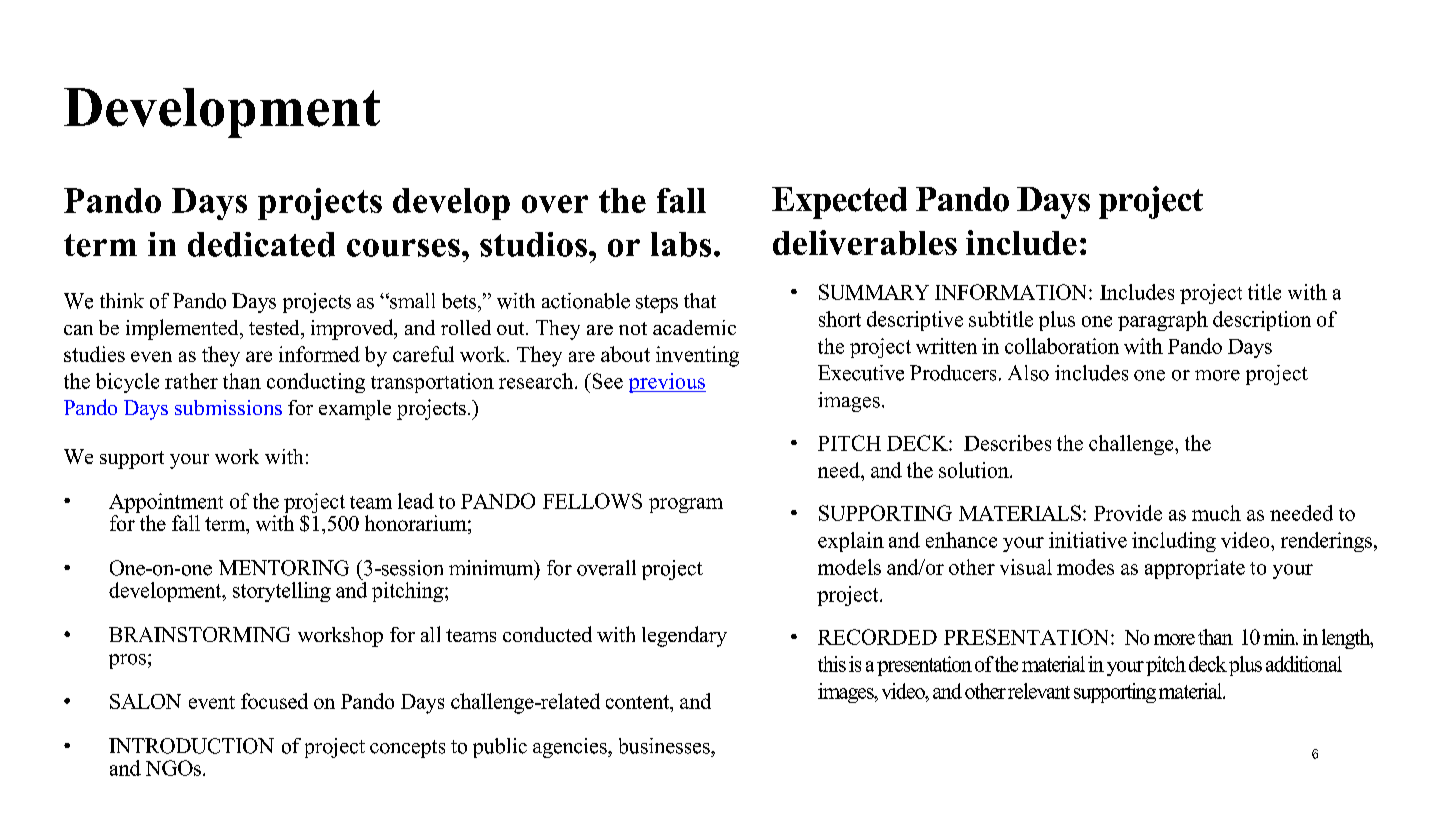 Image resolution: width=1456 pixels, height=819 pixels. Describe the element at coordinates (261, 244) in the screenshot. I see `dedicated` at that location.
